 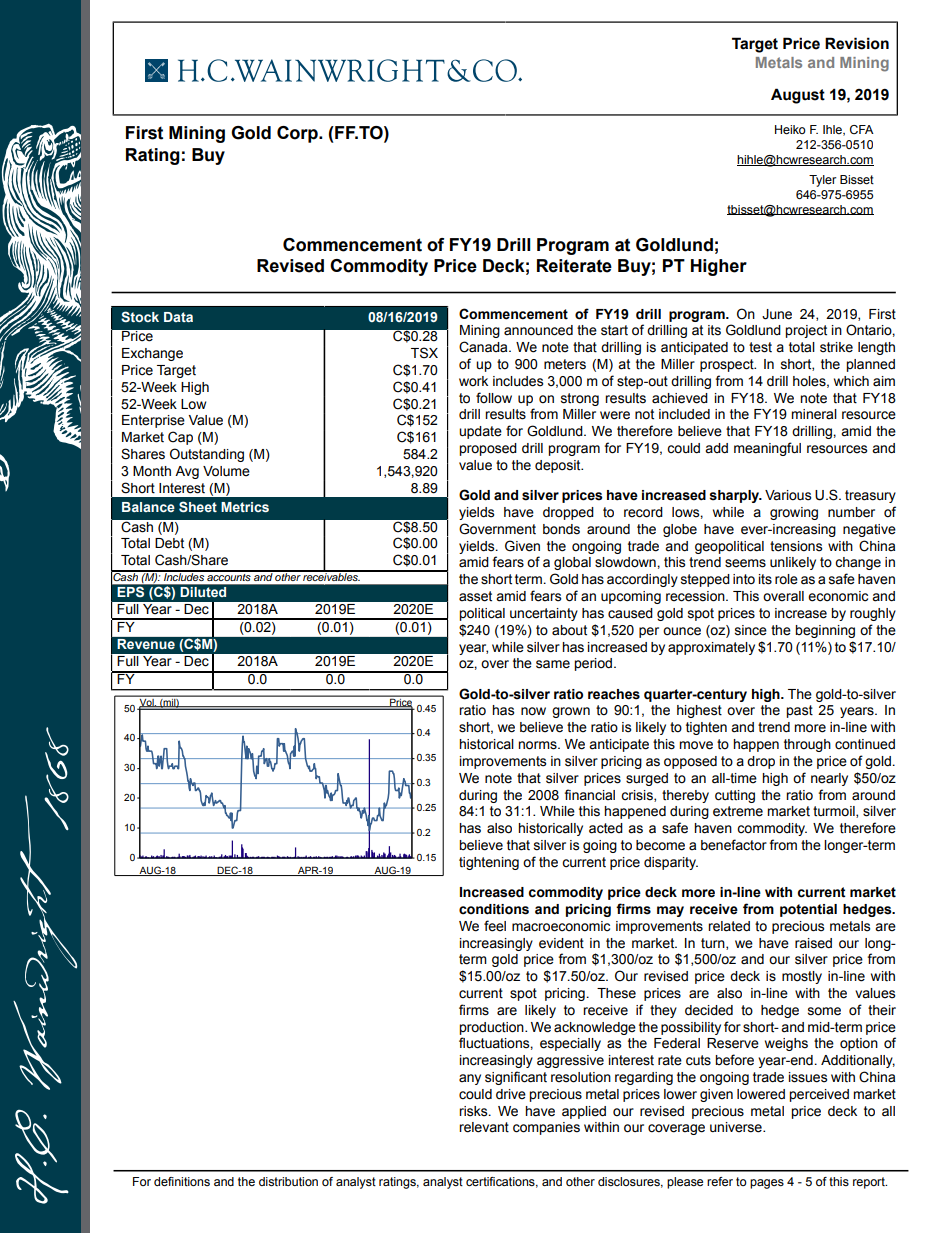 What do you see at coordinates (484, 347) in the image?
I see `Canada` at bounding box center [484, 347].
